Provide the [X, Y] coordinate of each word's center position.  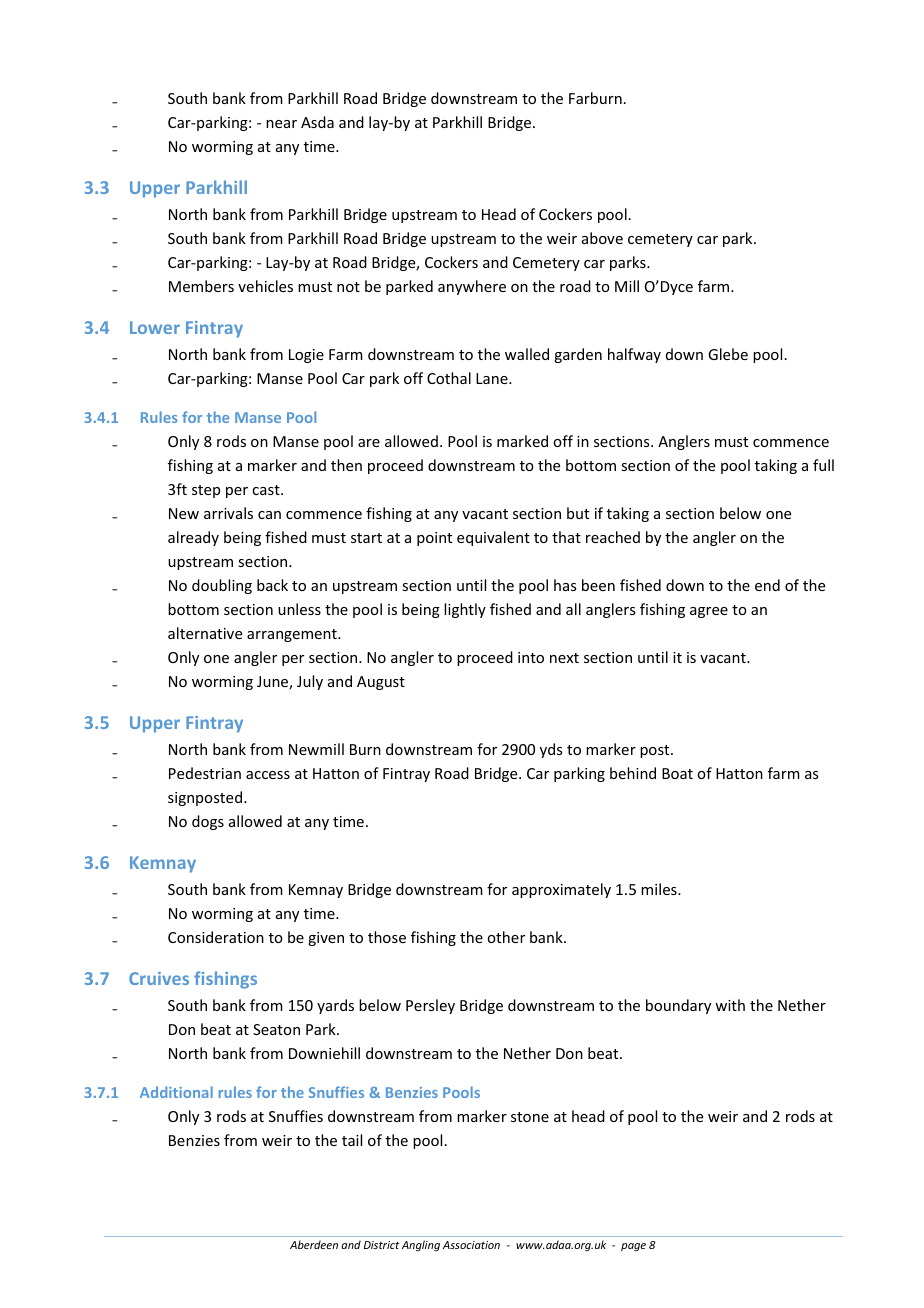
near [281, 124]
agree [709, 612]
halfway [634, 355]
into [531, 657]
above [602, 238]
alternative [205, 633]
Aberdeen [314, 1244]
